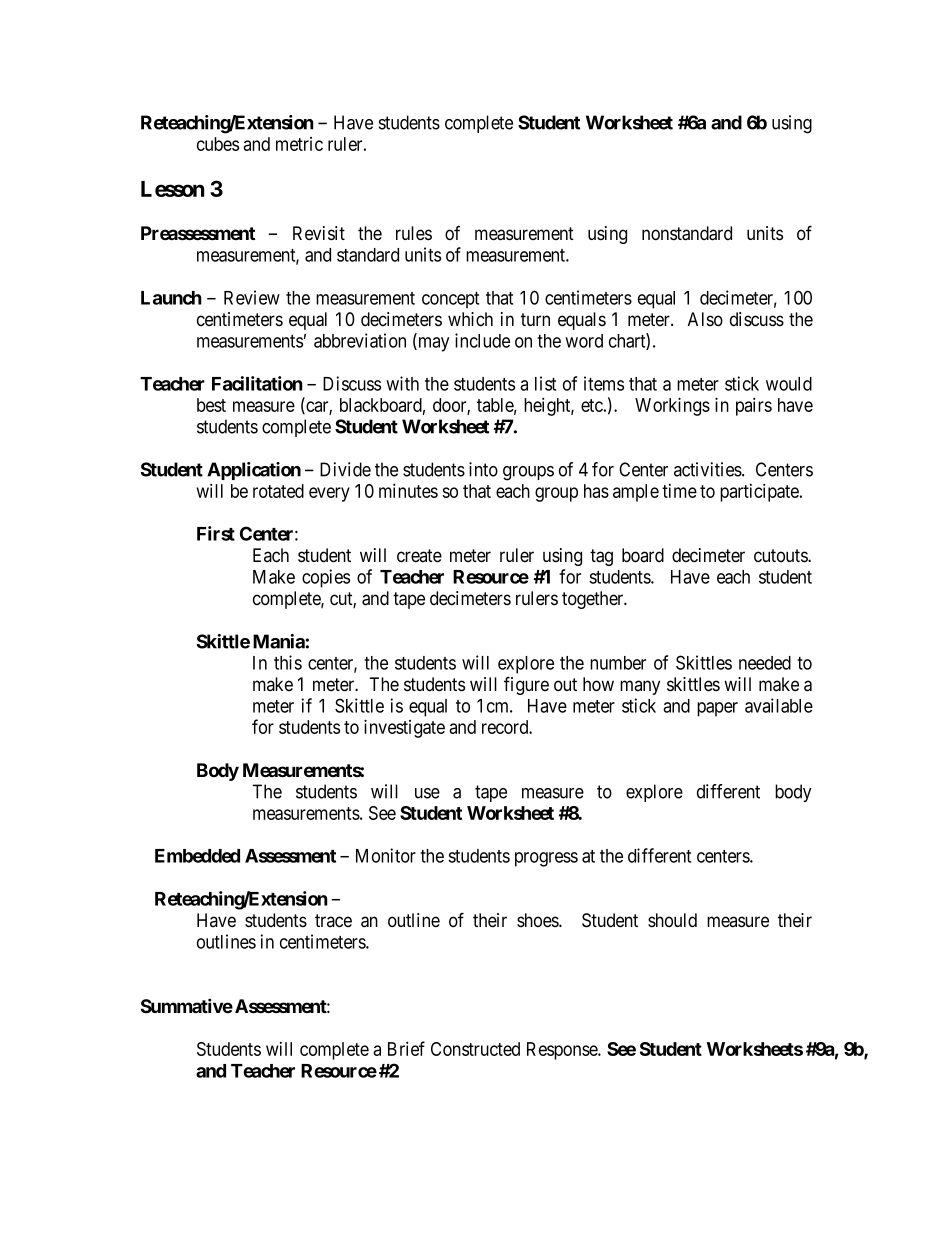 The width and height of the screenshot is (952, 1233). I want to click on into, so click(483, 469).
